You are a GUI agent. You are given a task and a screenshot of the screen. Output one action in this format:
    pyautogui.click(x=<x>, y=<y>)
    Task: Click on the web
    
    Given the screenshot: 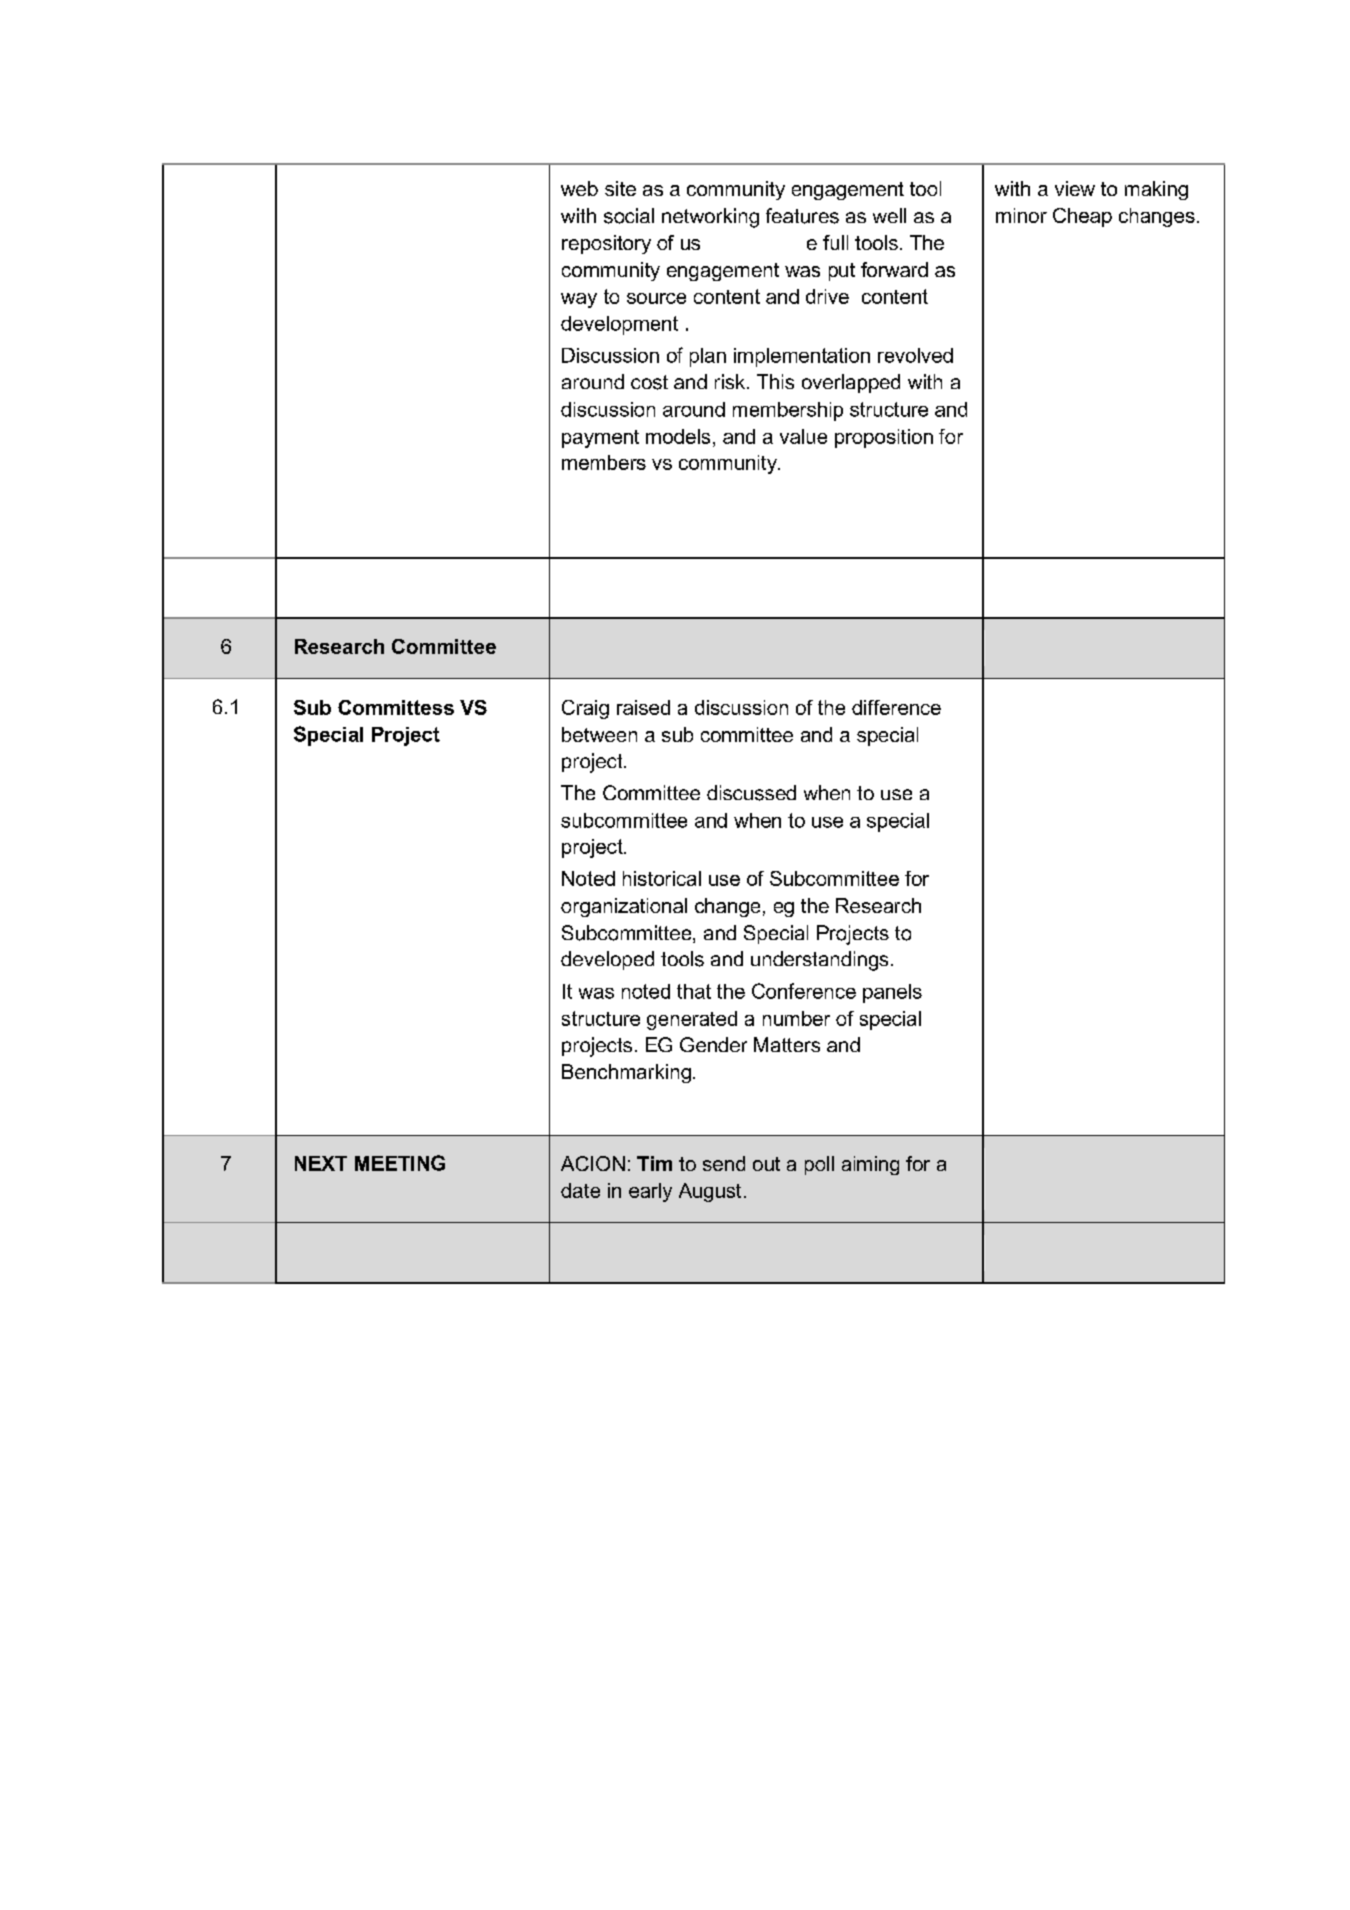 What is the action you would take?
    pyautogui.click(x=579, y=188)
